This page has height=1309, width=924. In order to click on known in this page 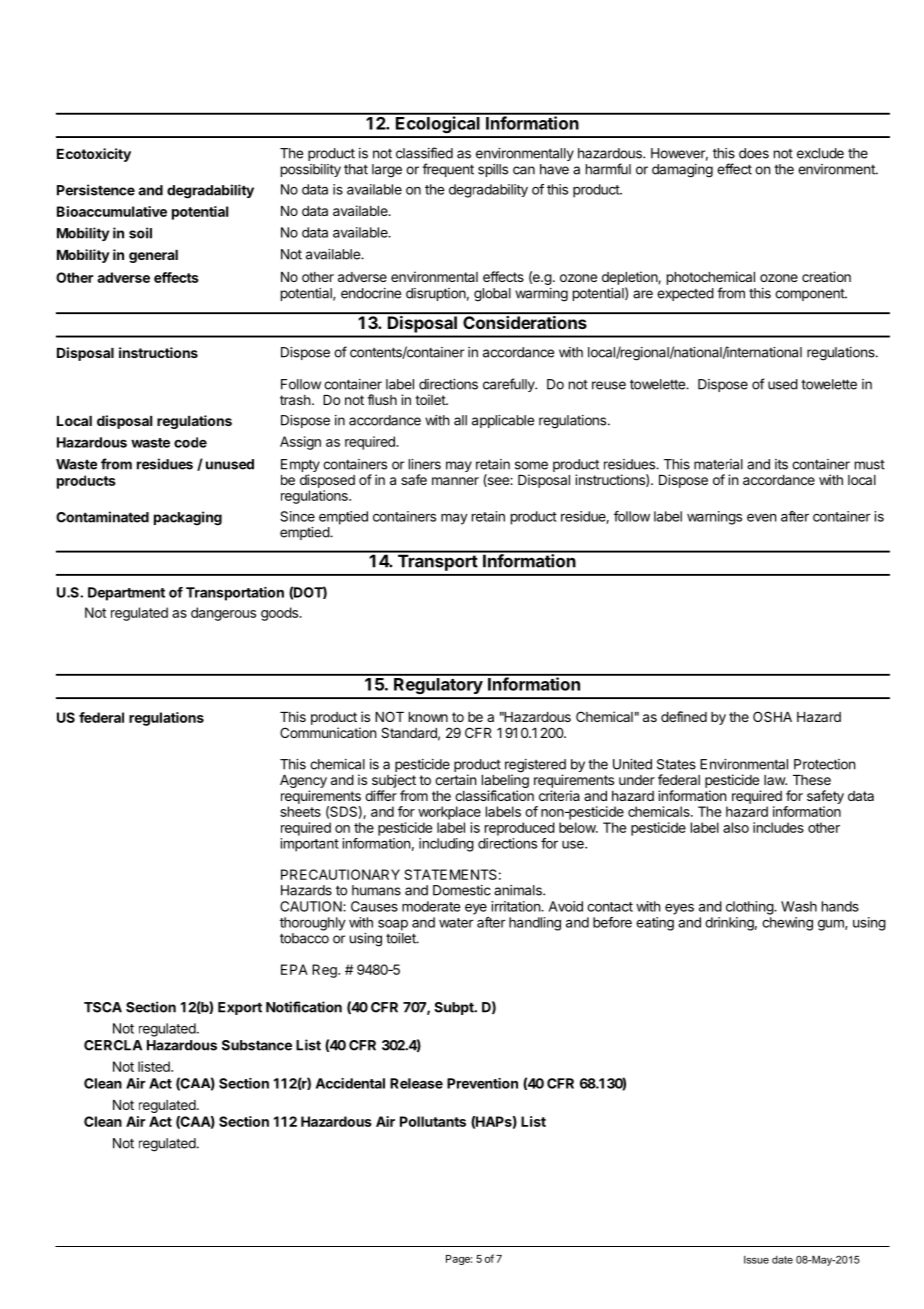, I will do `click(428, 717)`.
